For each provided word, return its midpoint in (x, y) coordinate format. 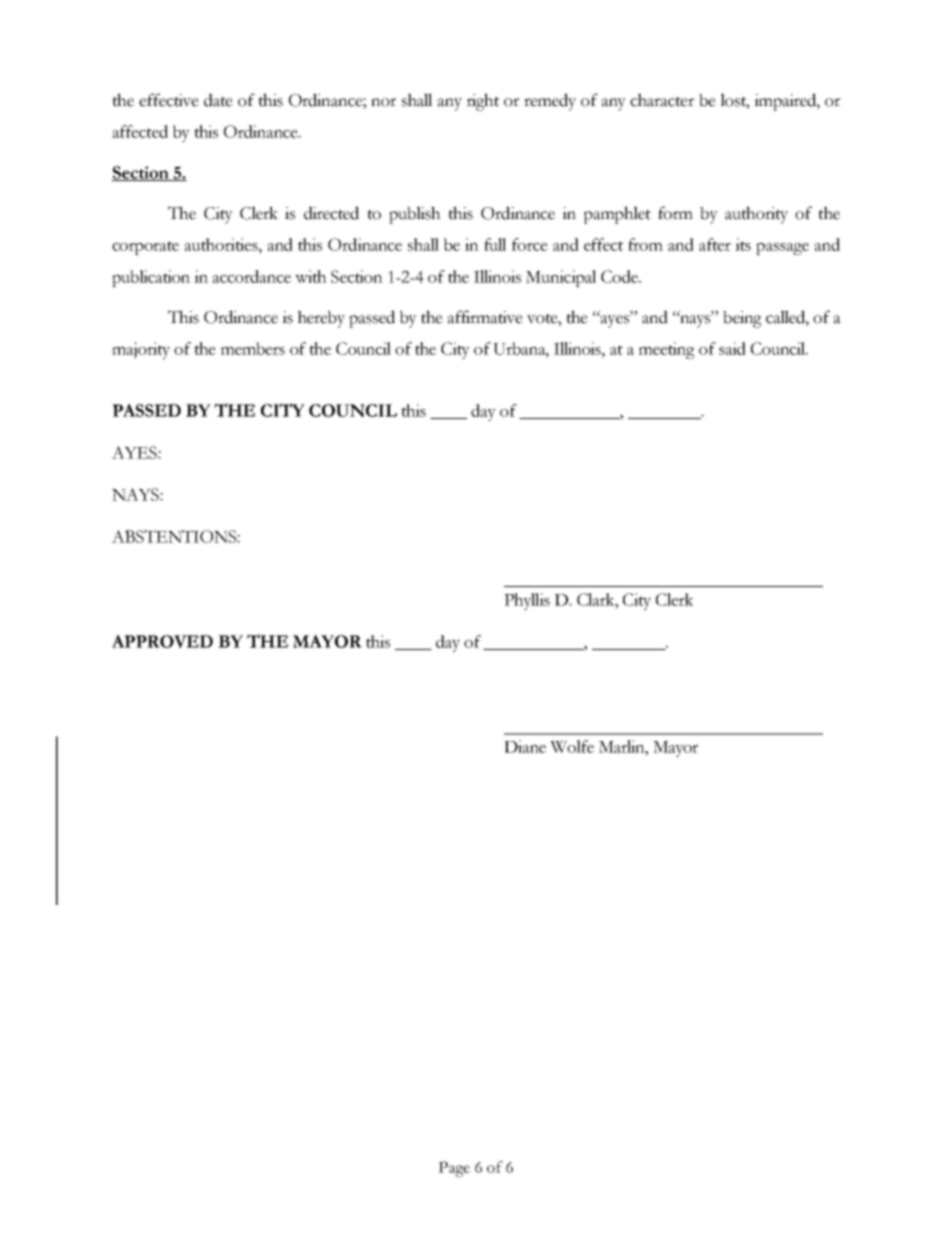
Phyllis (527, 601)
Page (454, 1169)
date (218, 100)
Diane (525, 746)
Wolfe (572, 746)
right (483, 102)
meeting (667, 350)
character (662, 100)
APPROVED (162, 641)
